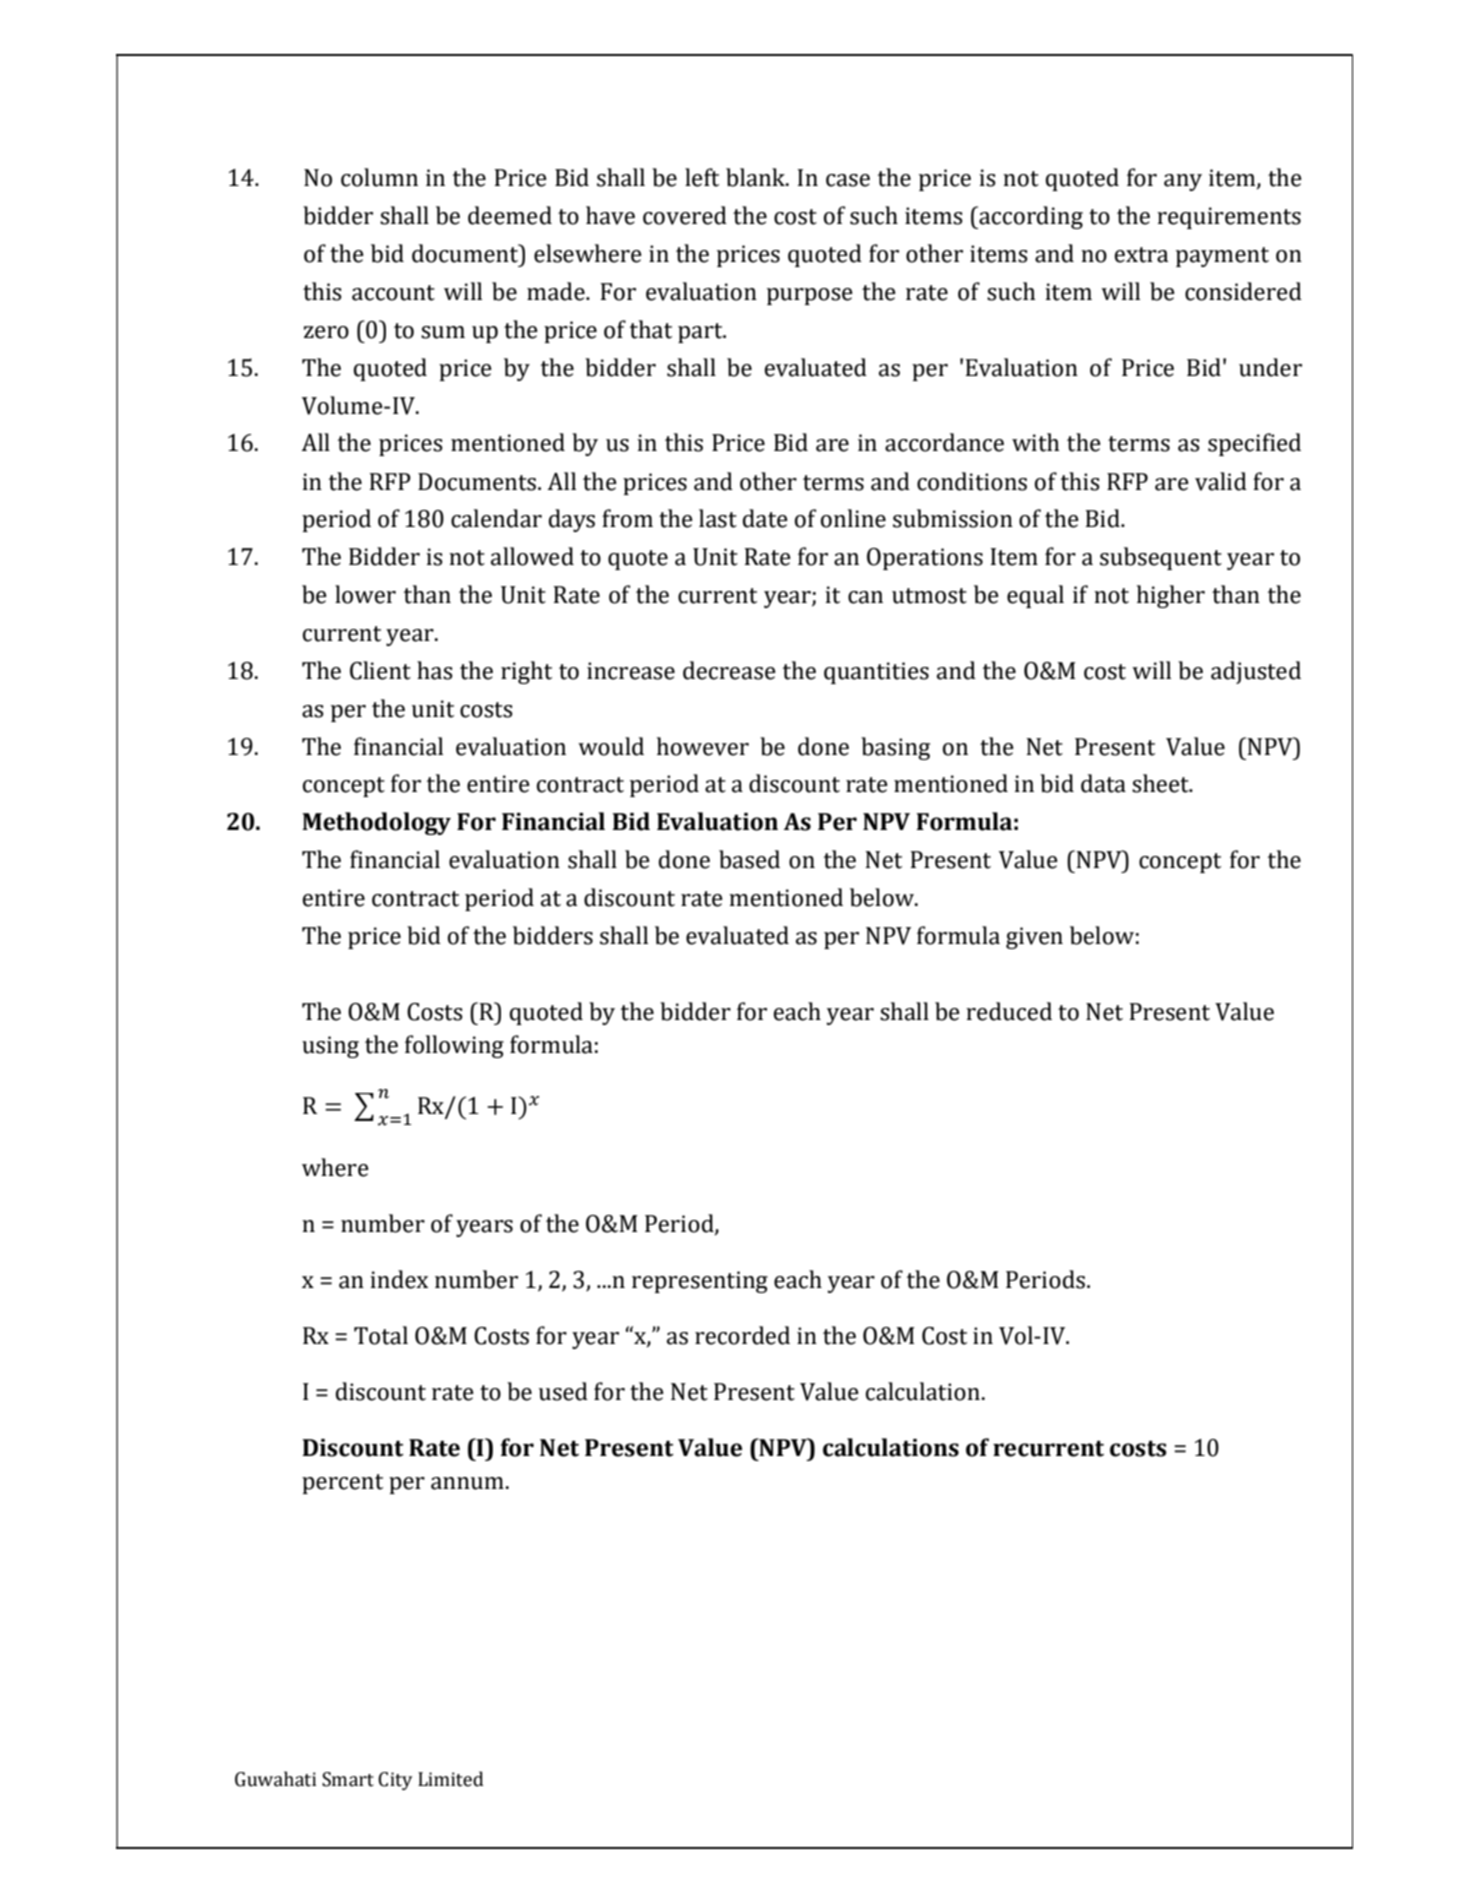 The width and height of the image is (1471, 1904). What do you see at coordinates (749, 859) in the image?
I see `based` at bounding box center [749, 859].
